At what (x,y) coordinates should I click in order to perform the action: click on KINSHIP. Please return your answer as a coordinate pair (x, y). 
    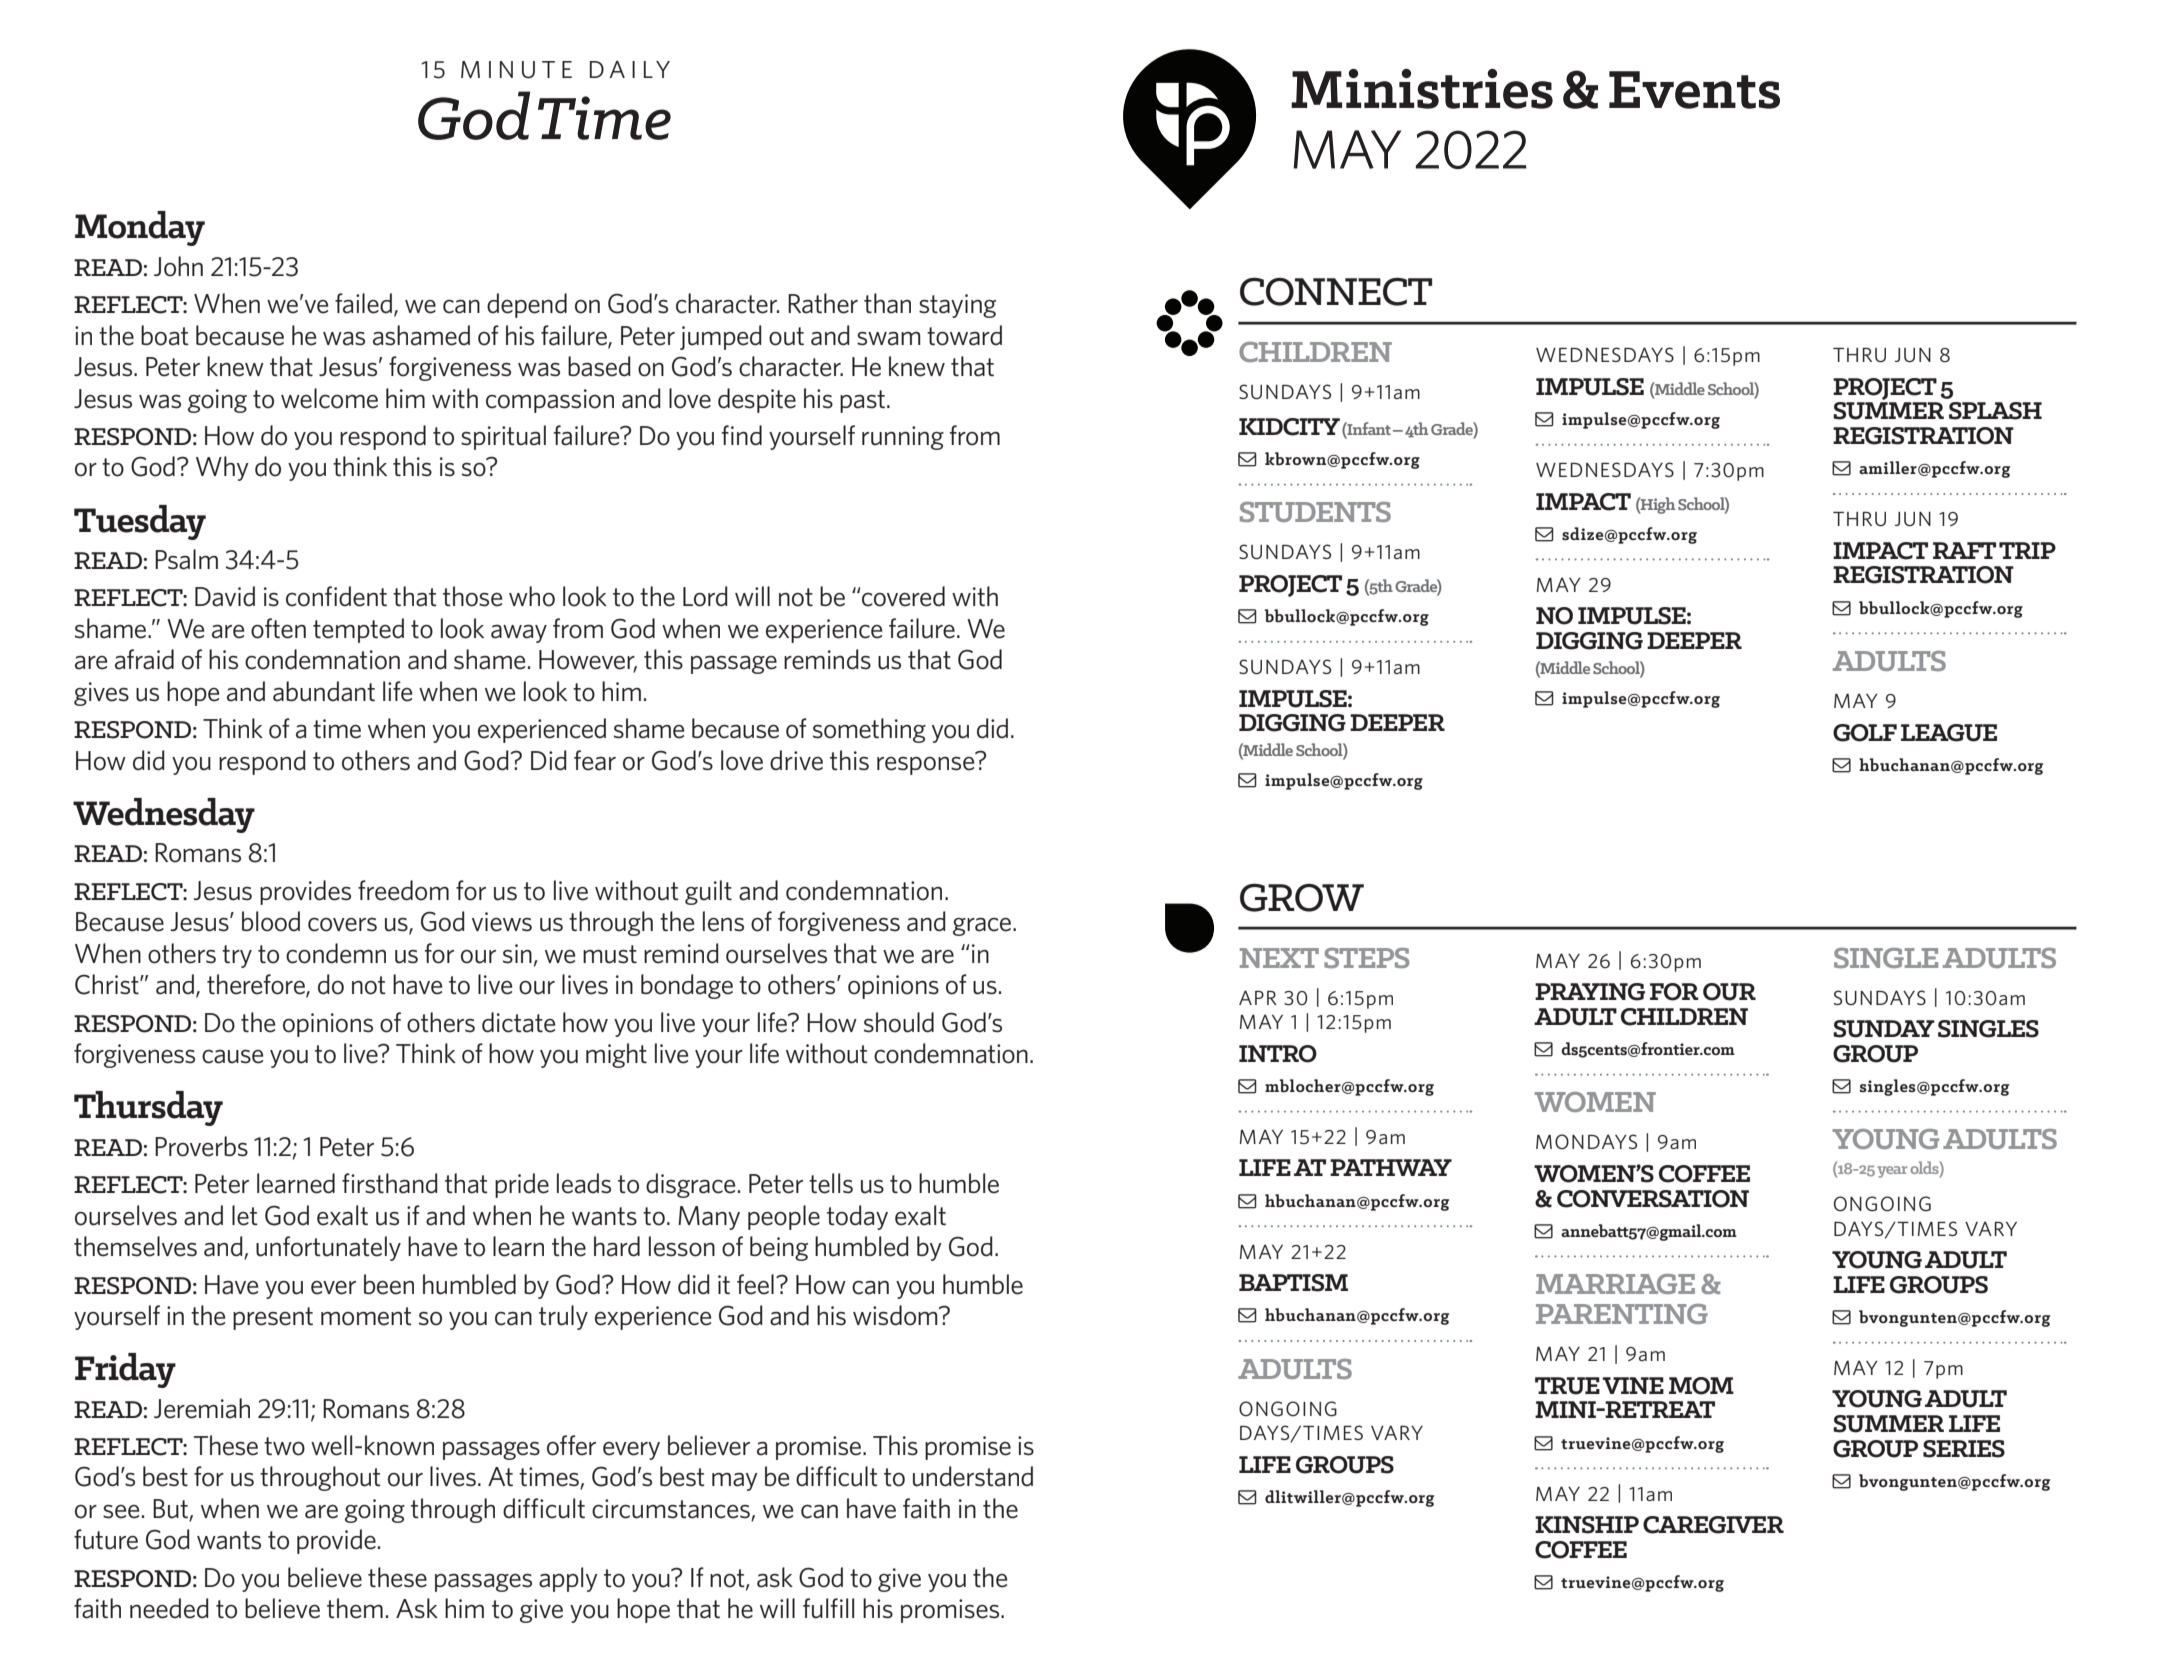
    Looking at the image, I should click on (1587, 1525).
